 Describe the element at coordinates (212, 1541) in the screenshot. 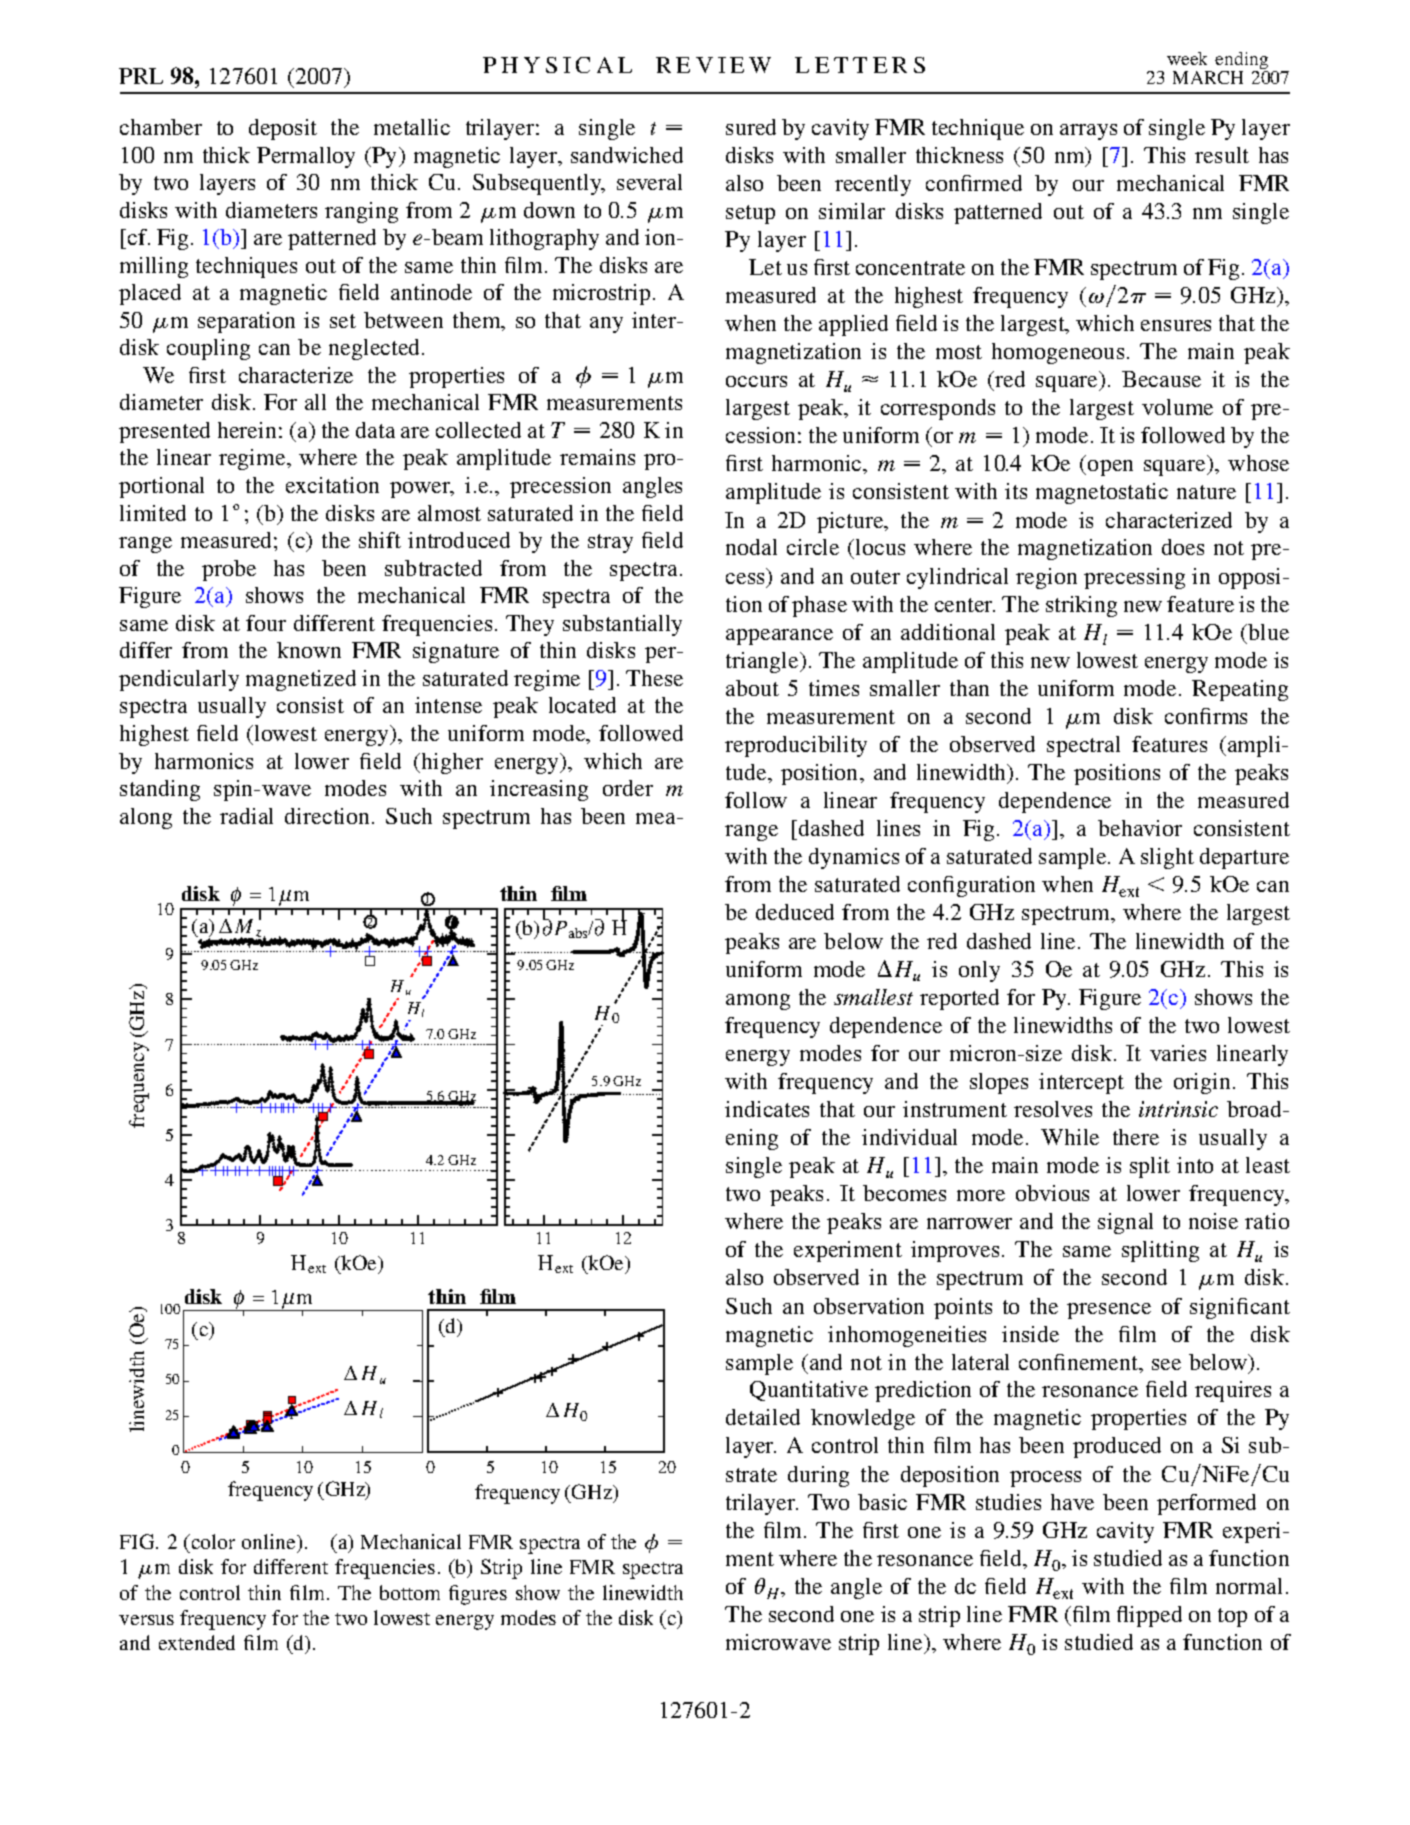

I see `color` at that location.
